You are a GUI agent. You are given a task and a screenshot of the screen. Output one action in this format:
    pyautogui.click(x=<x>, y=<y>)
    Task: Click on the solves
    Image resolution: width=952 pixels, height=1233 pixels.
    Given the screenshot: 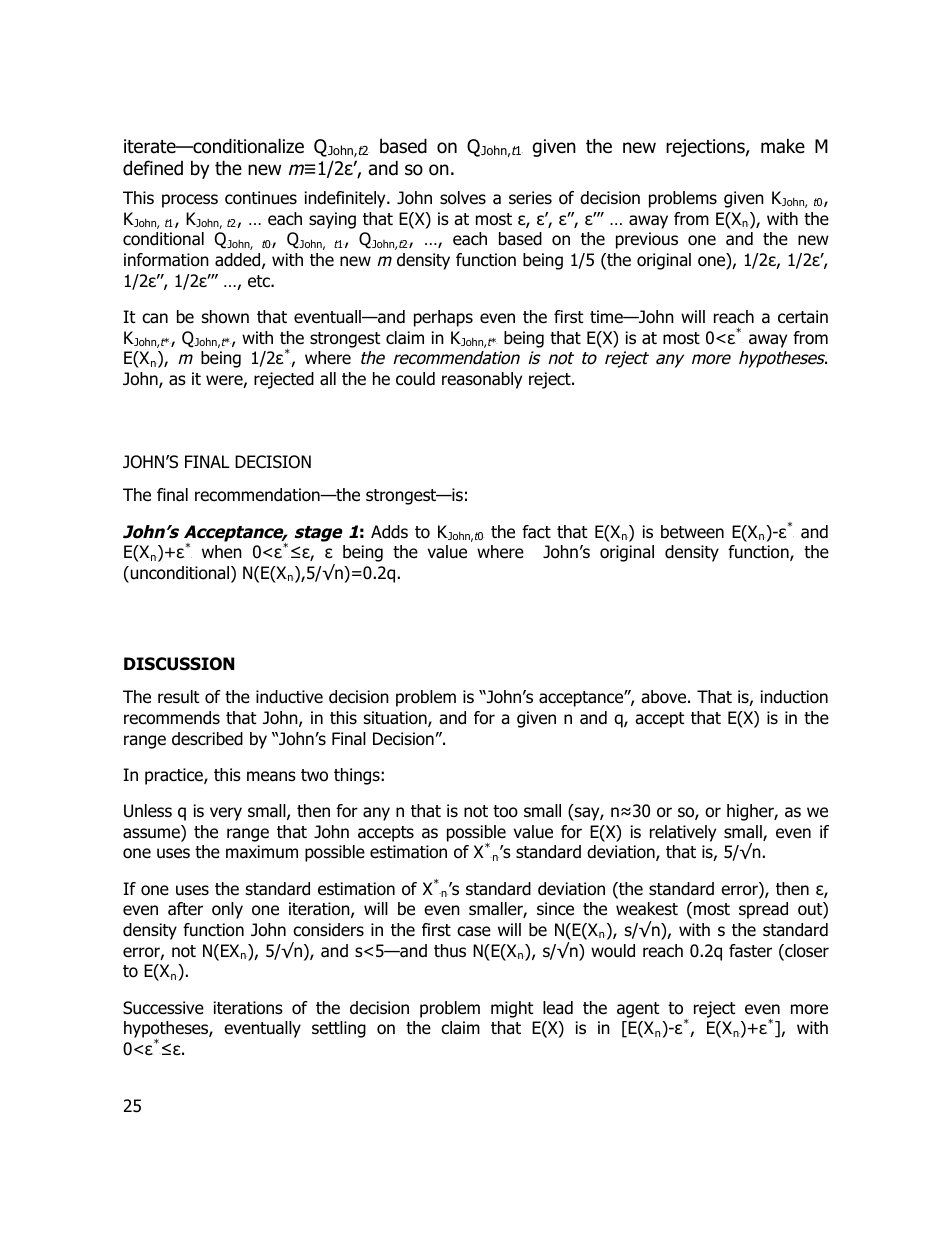 What is the action you would take?
    pyautogui.click(x=463, y=198)
